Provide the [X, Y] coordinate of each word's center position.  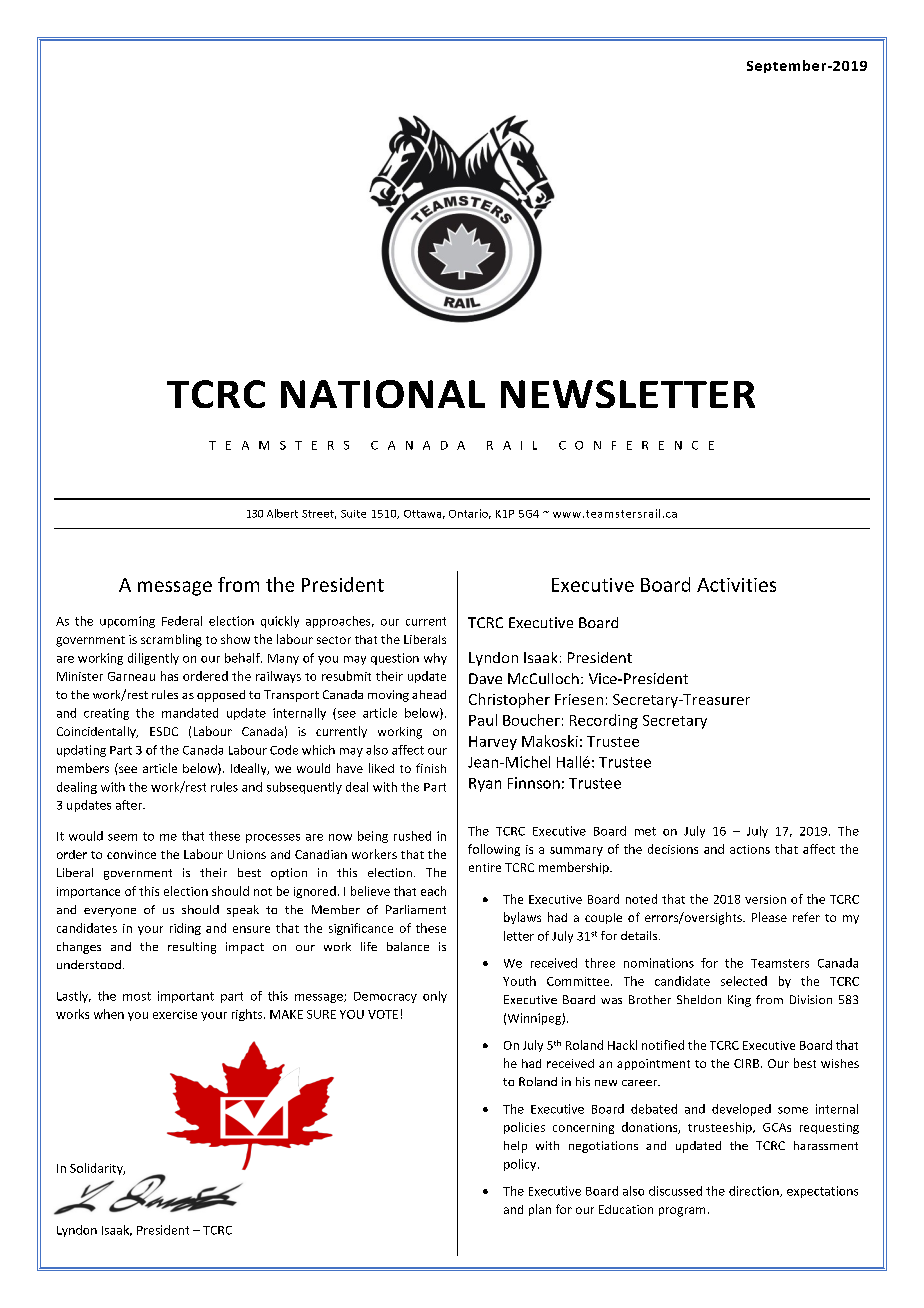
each [433, 891]
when [109, 1014]
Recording [604, 721]
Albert [282, 513]
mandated [190, 713]
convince [131, 854]
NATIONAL [383, 394]
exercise [175, 1014]
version [765, 899]
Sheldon [699, 999]
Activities [736, 585]
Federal [182, 621]
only [435, 997]
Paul [483, 720]
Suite [353, 514]
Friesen [579, 699]
